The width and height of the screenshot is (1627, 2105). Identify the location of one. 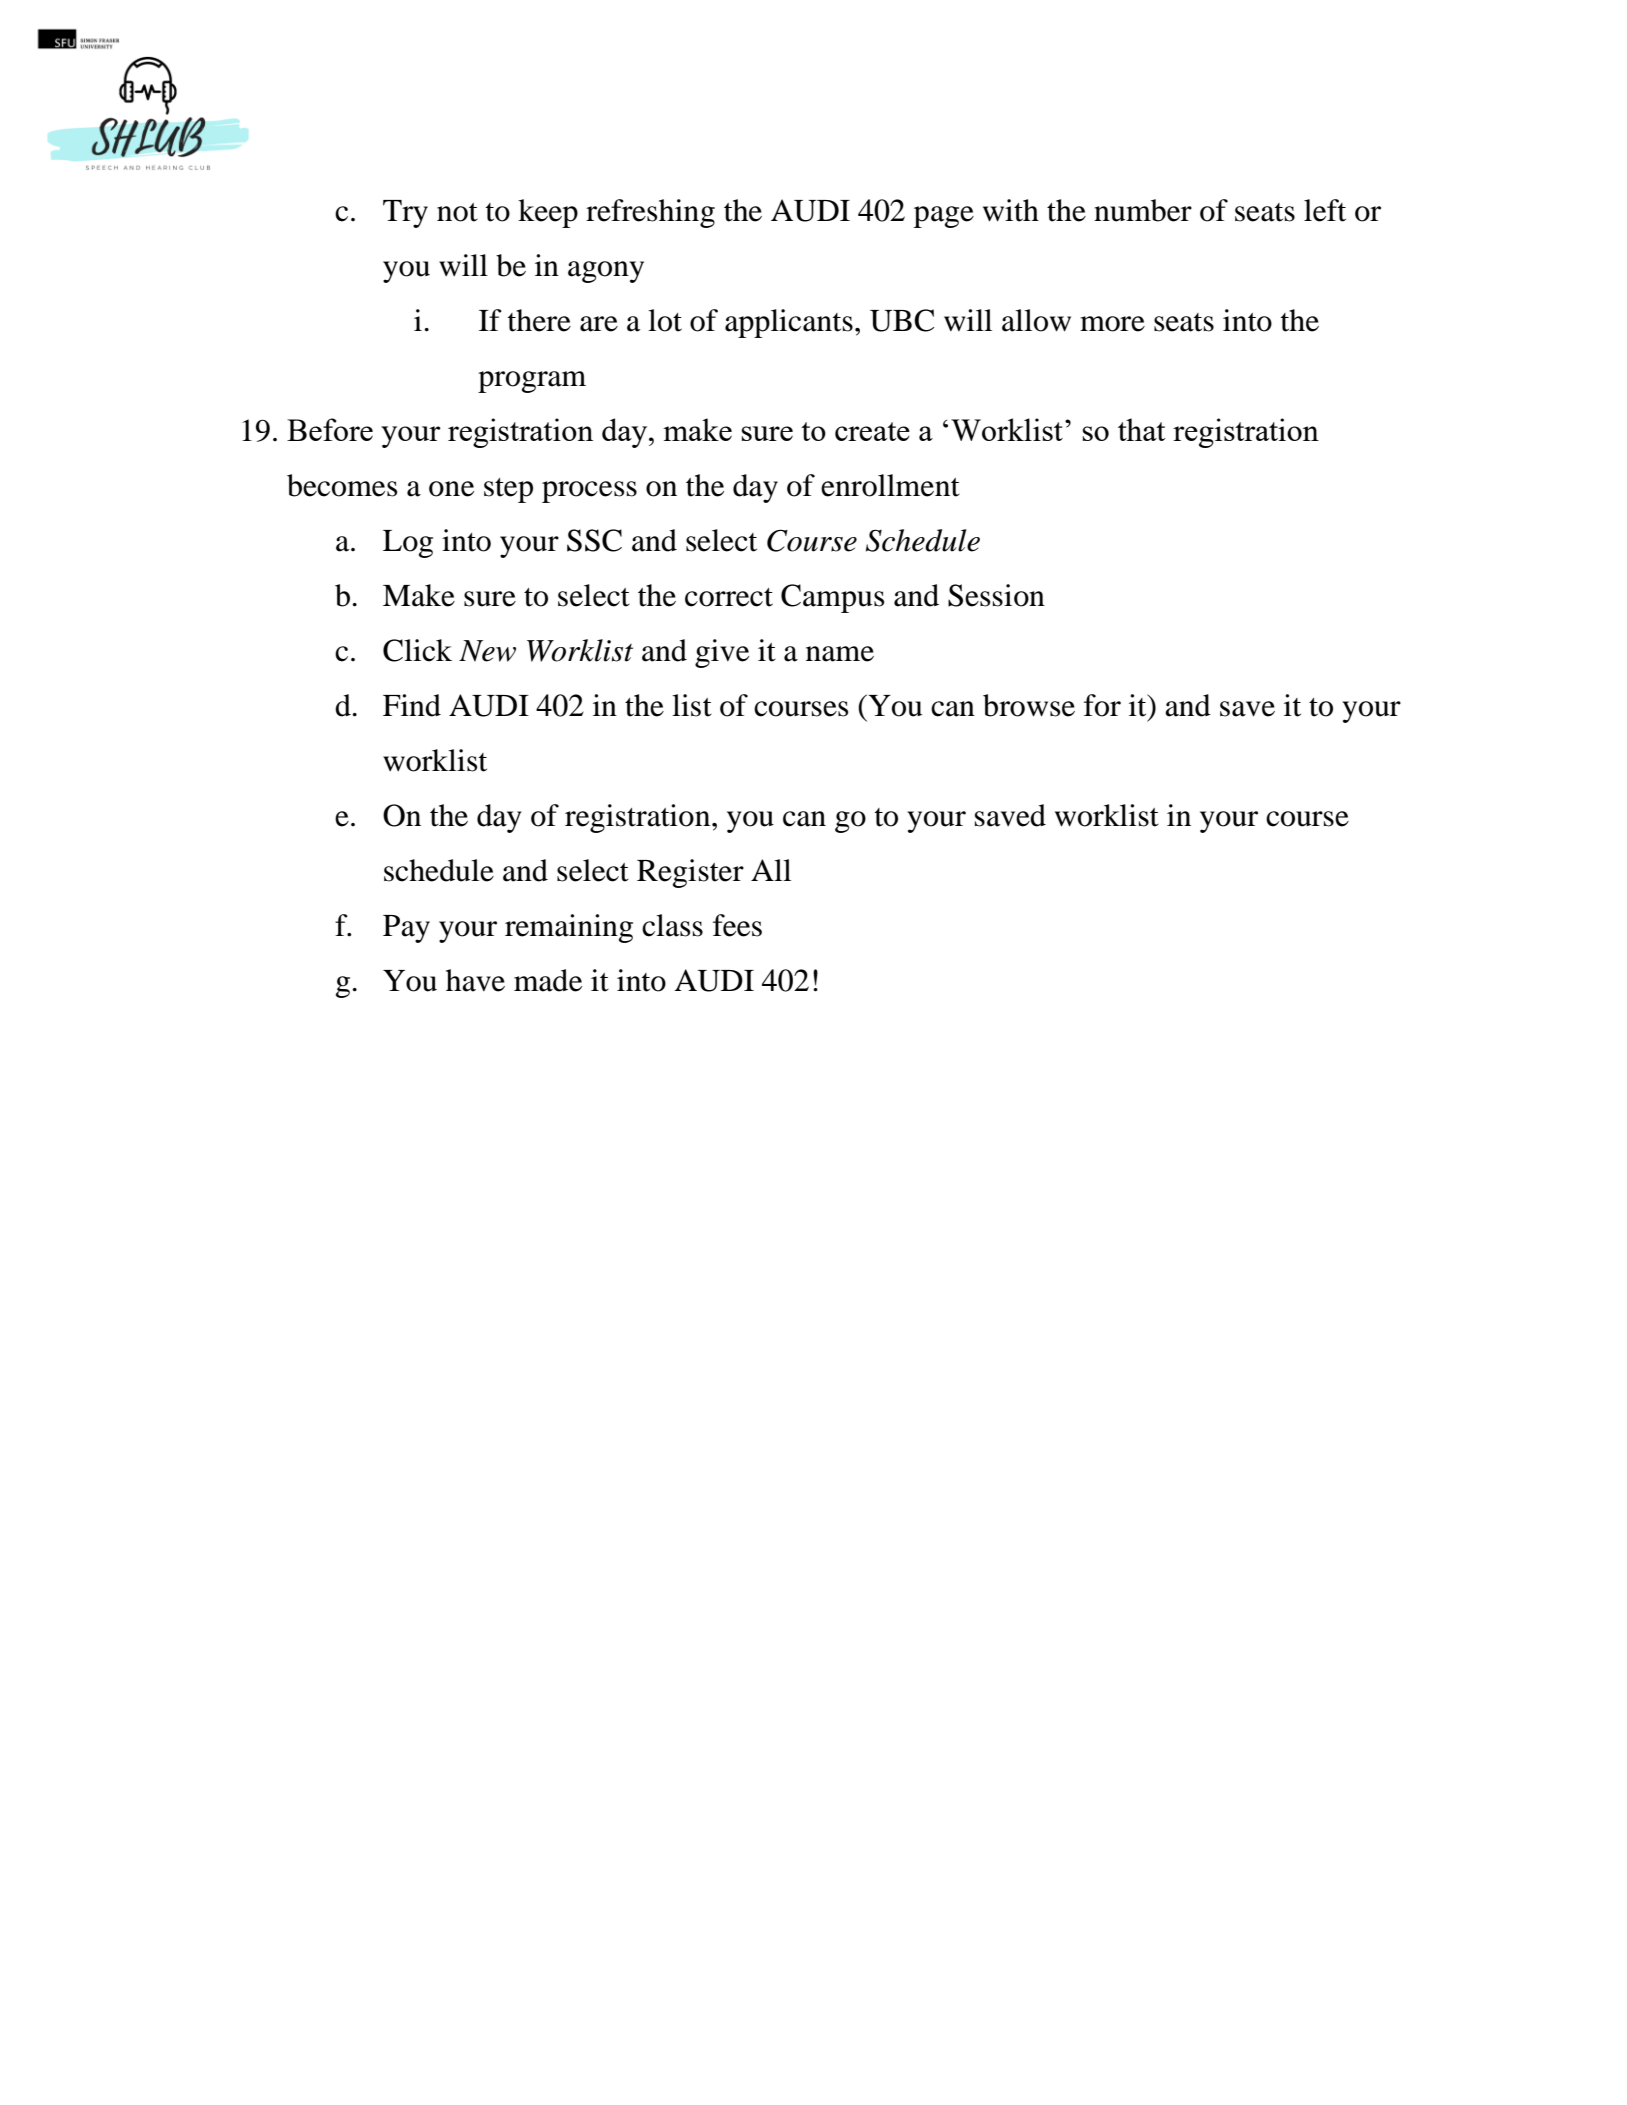
(451, 489).
